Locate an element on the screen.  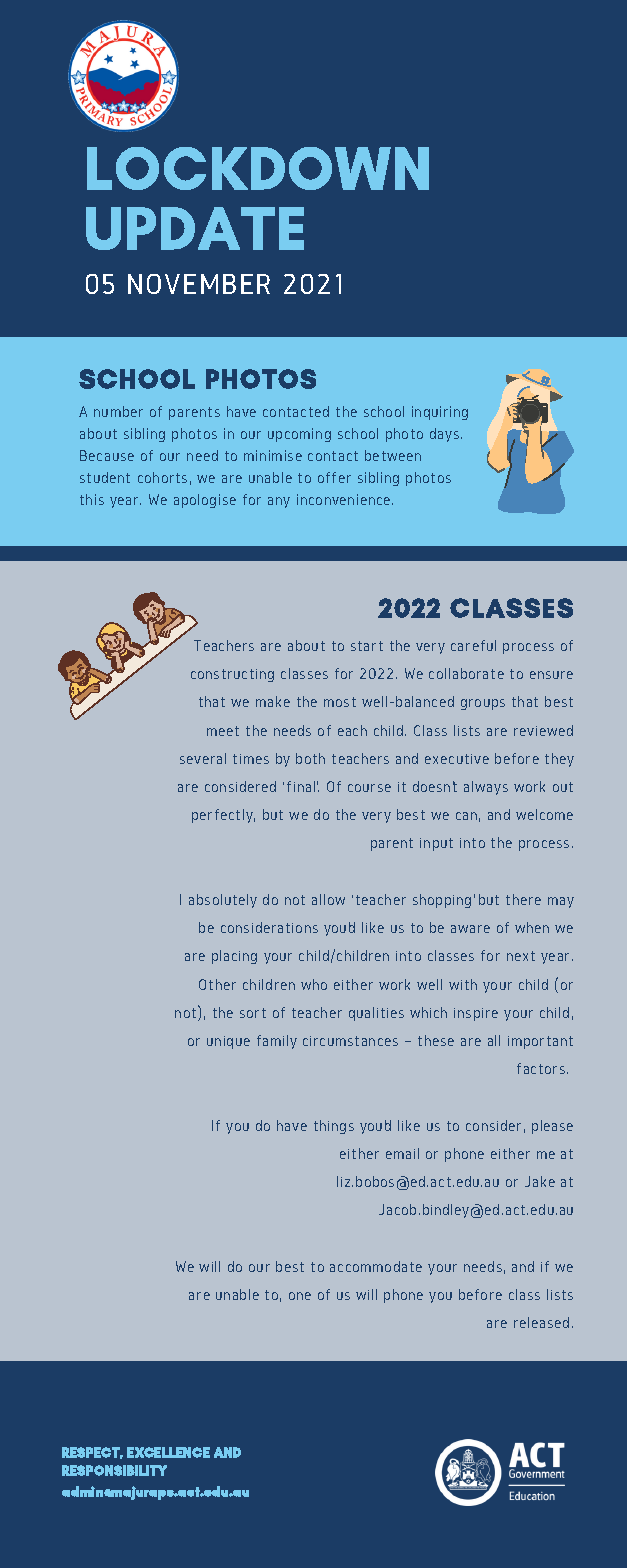
accommodate is located at coordinates (376, 1266).
